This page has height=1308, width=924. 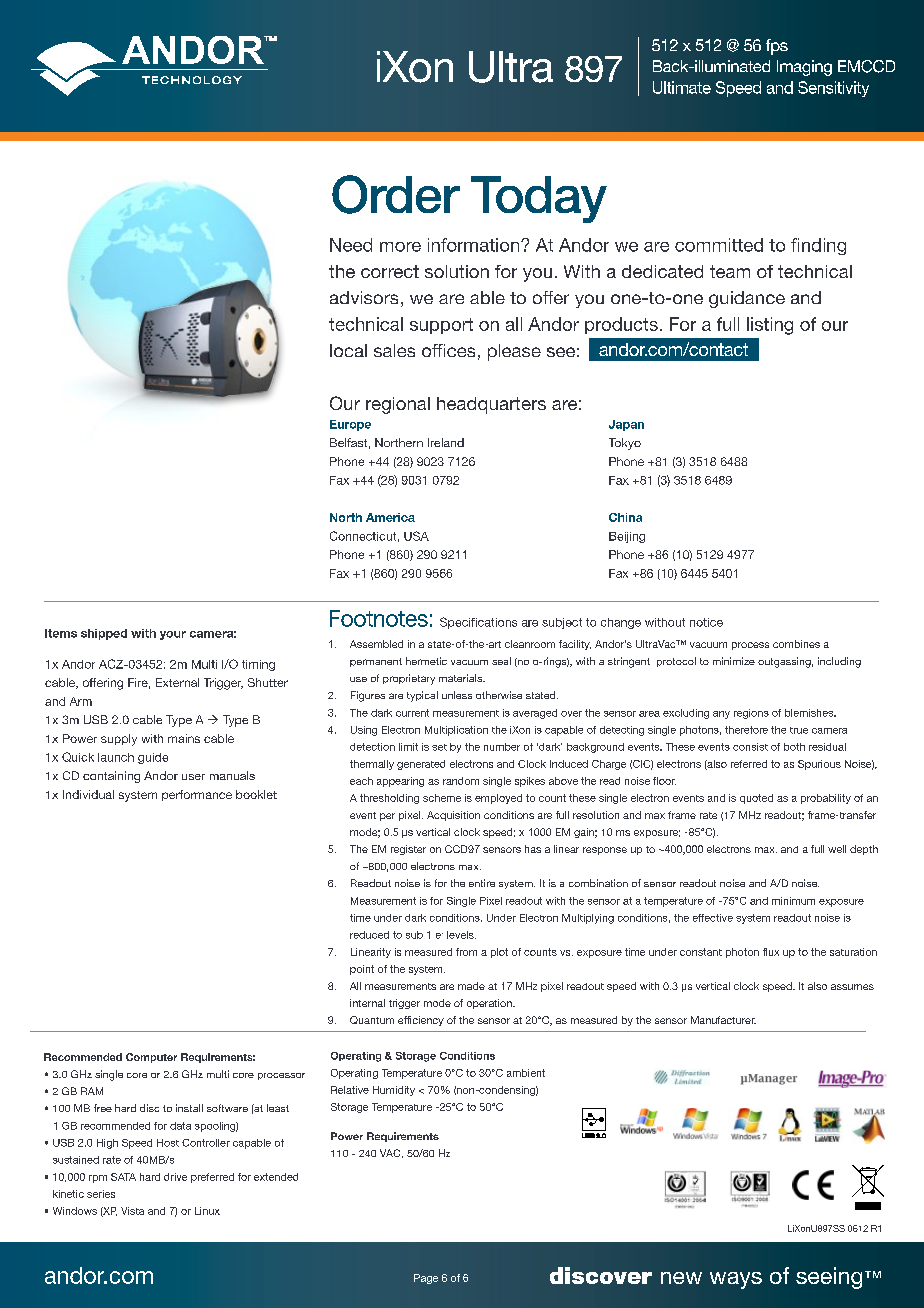 I want to click on entire, so click(x=482, y=883).
